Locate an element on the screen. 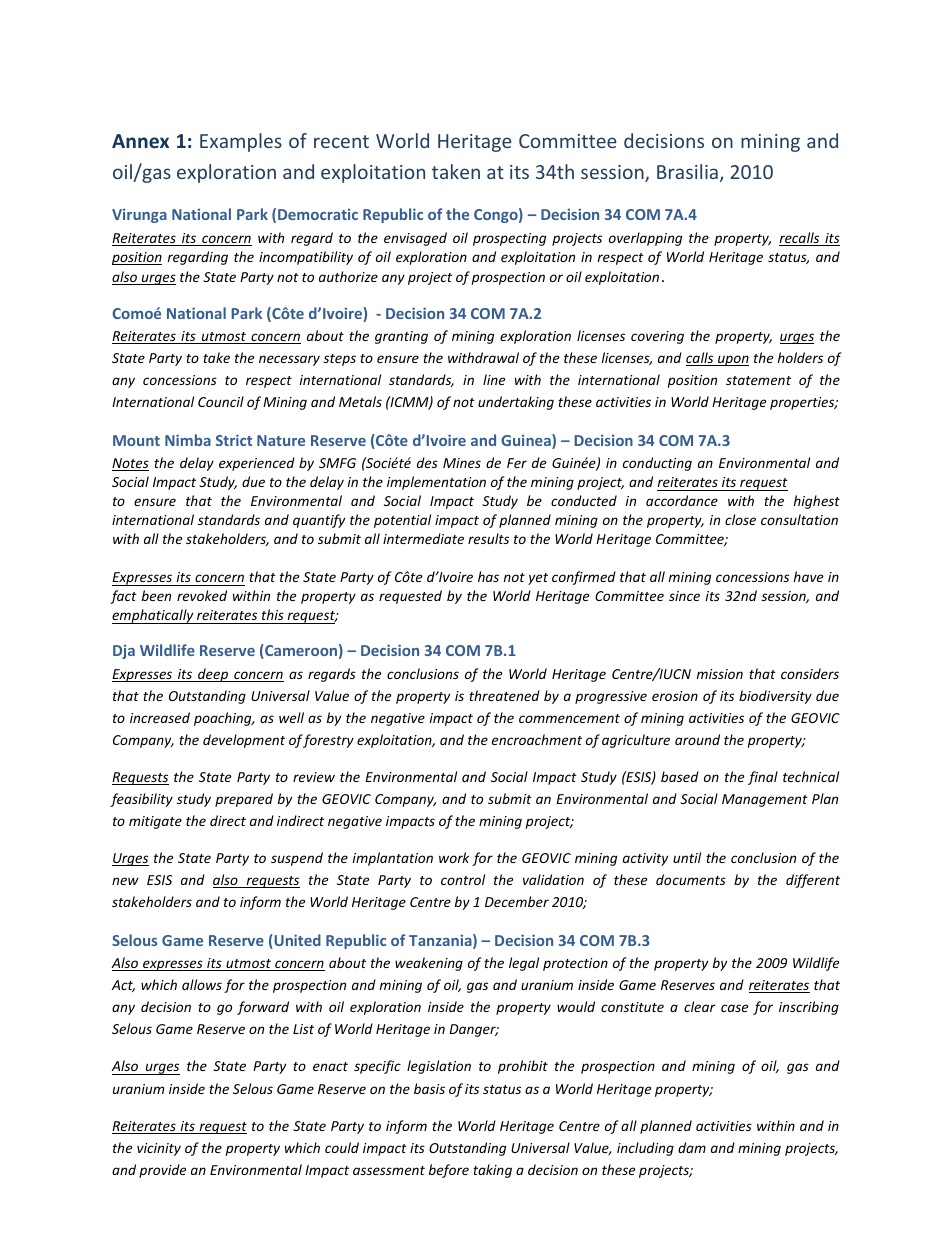  prospecting is located at coordinates (509, 239).
